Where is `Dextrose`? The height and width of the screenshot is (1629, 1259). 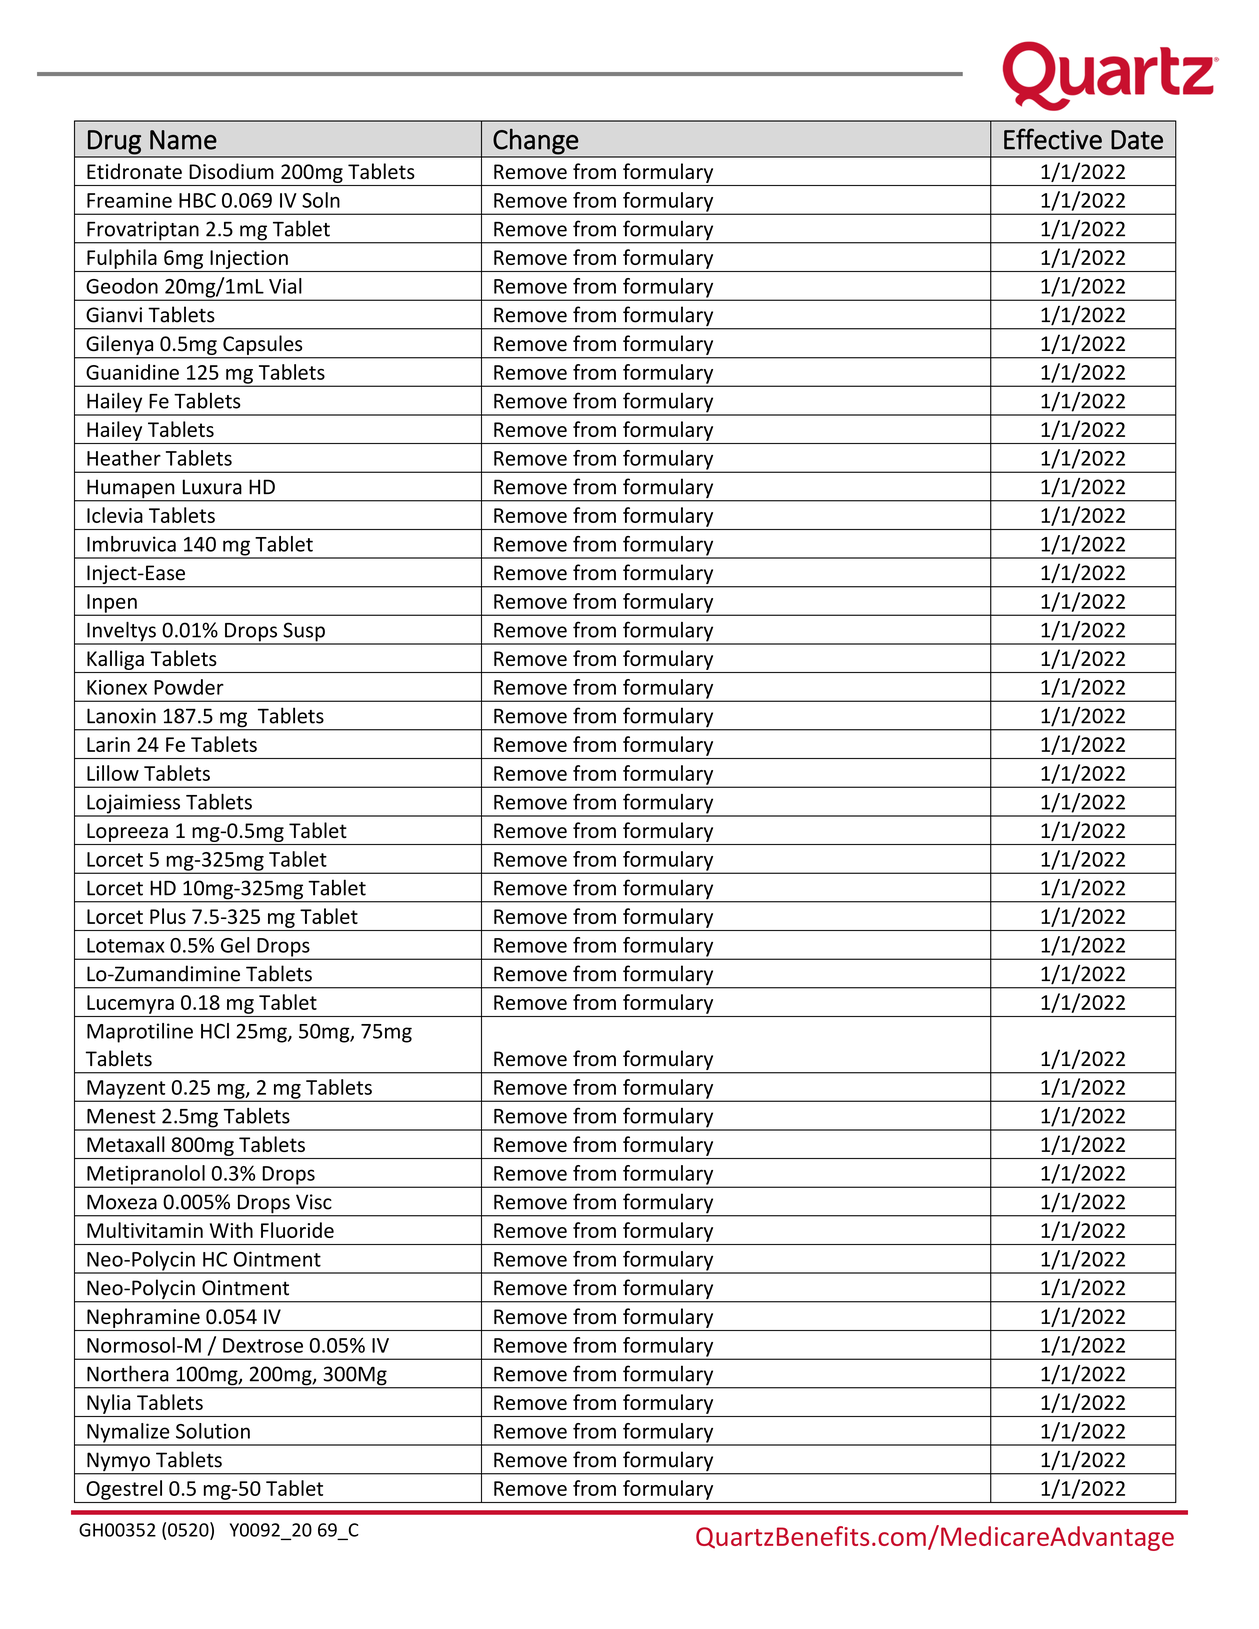 Dextrose is located at coordinates (263, 1345).
